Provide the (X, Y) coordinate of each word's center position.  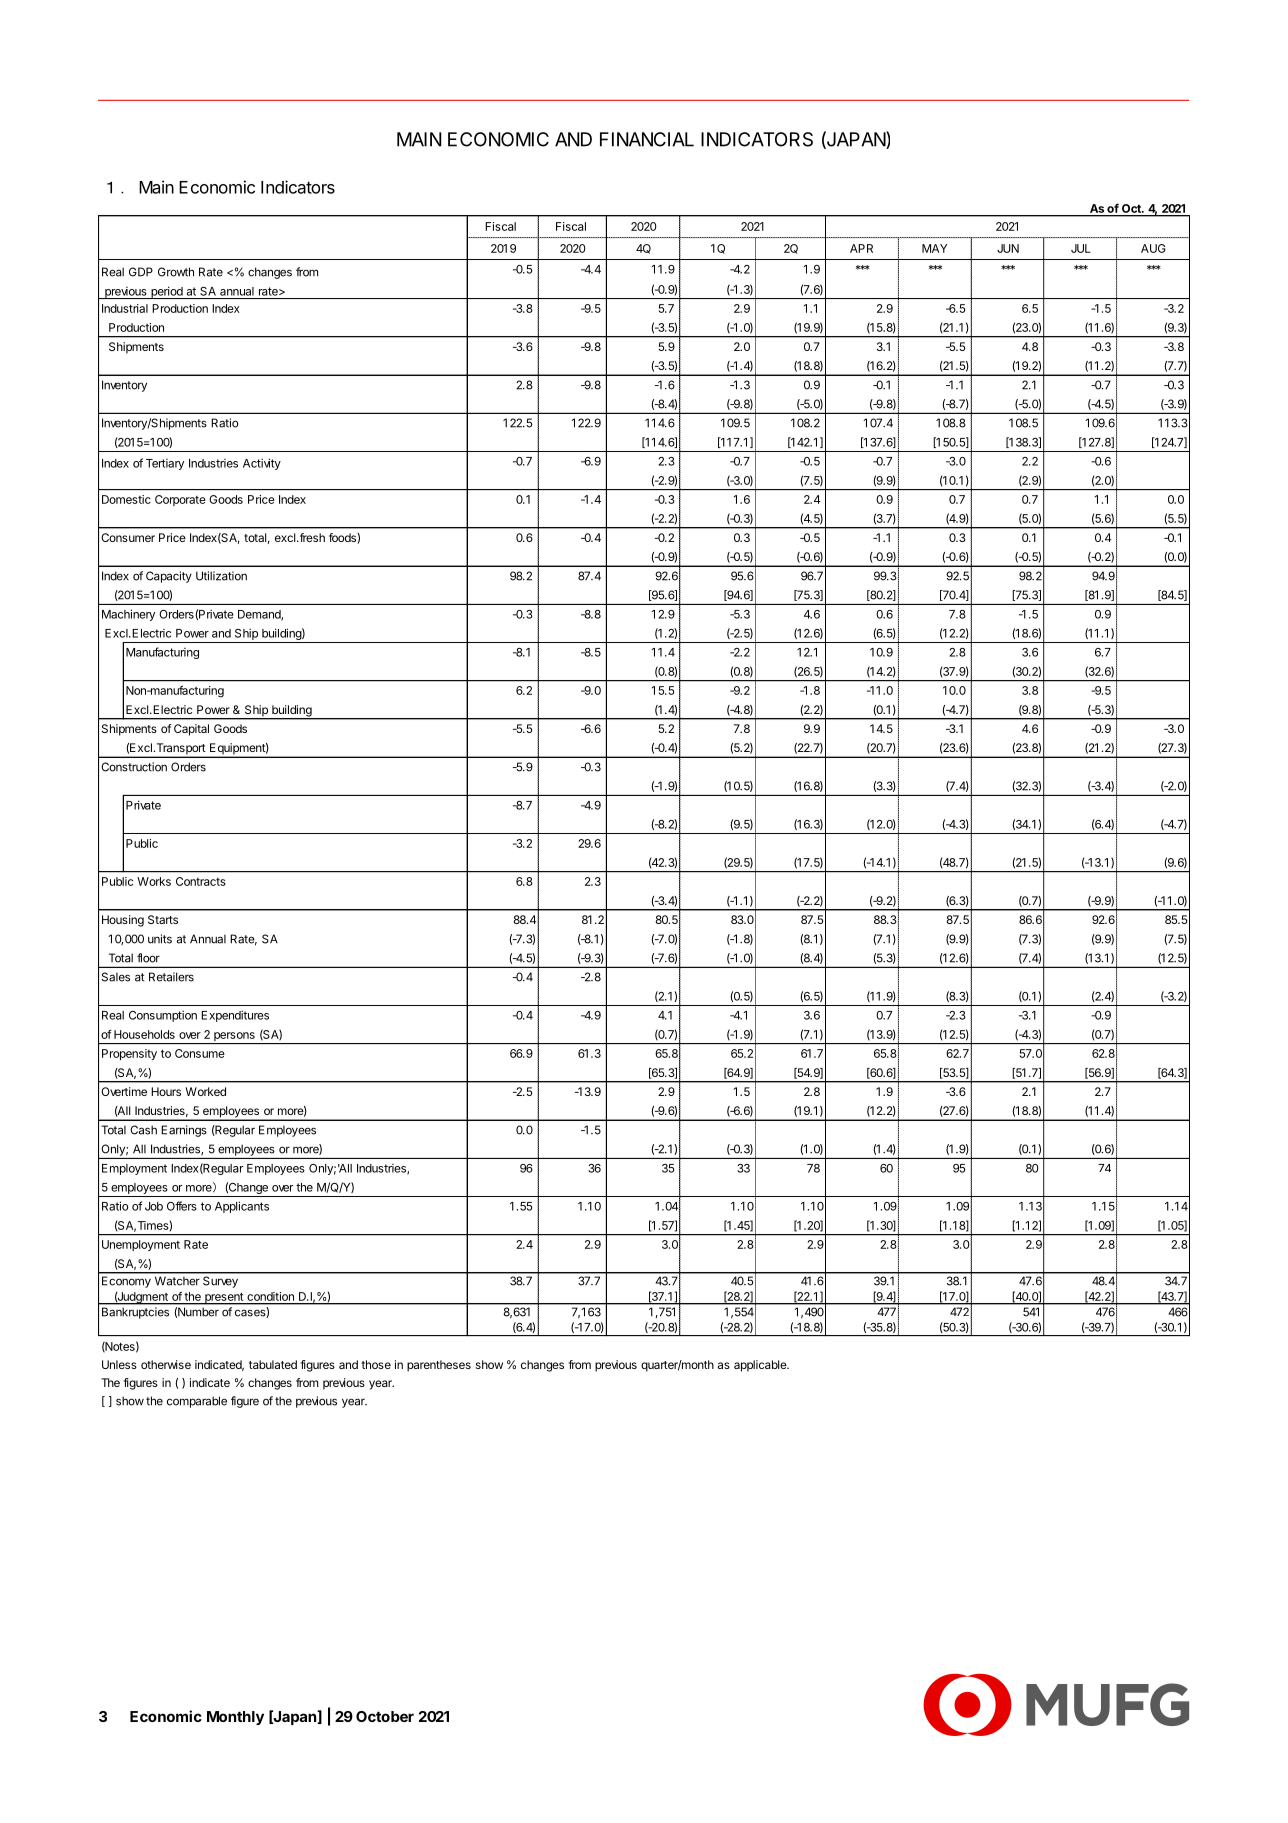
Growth (176, 272)
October (385, 1716)
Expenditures (235, 1016)
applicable (761, 1366)
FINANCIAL (647, 139)
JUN (1008, 248)
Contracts (201, 881)
